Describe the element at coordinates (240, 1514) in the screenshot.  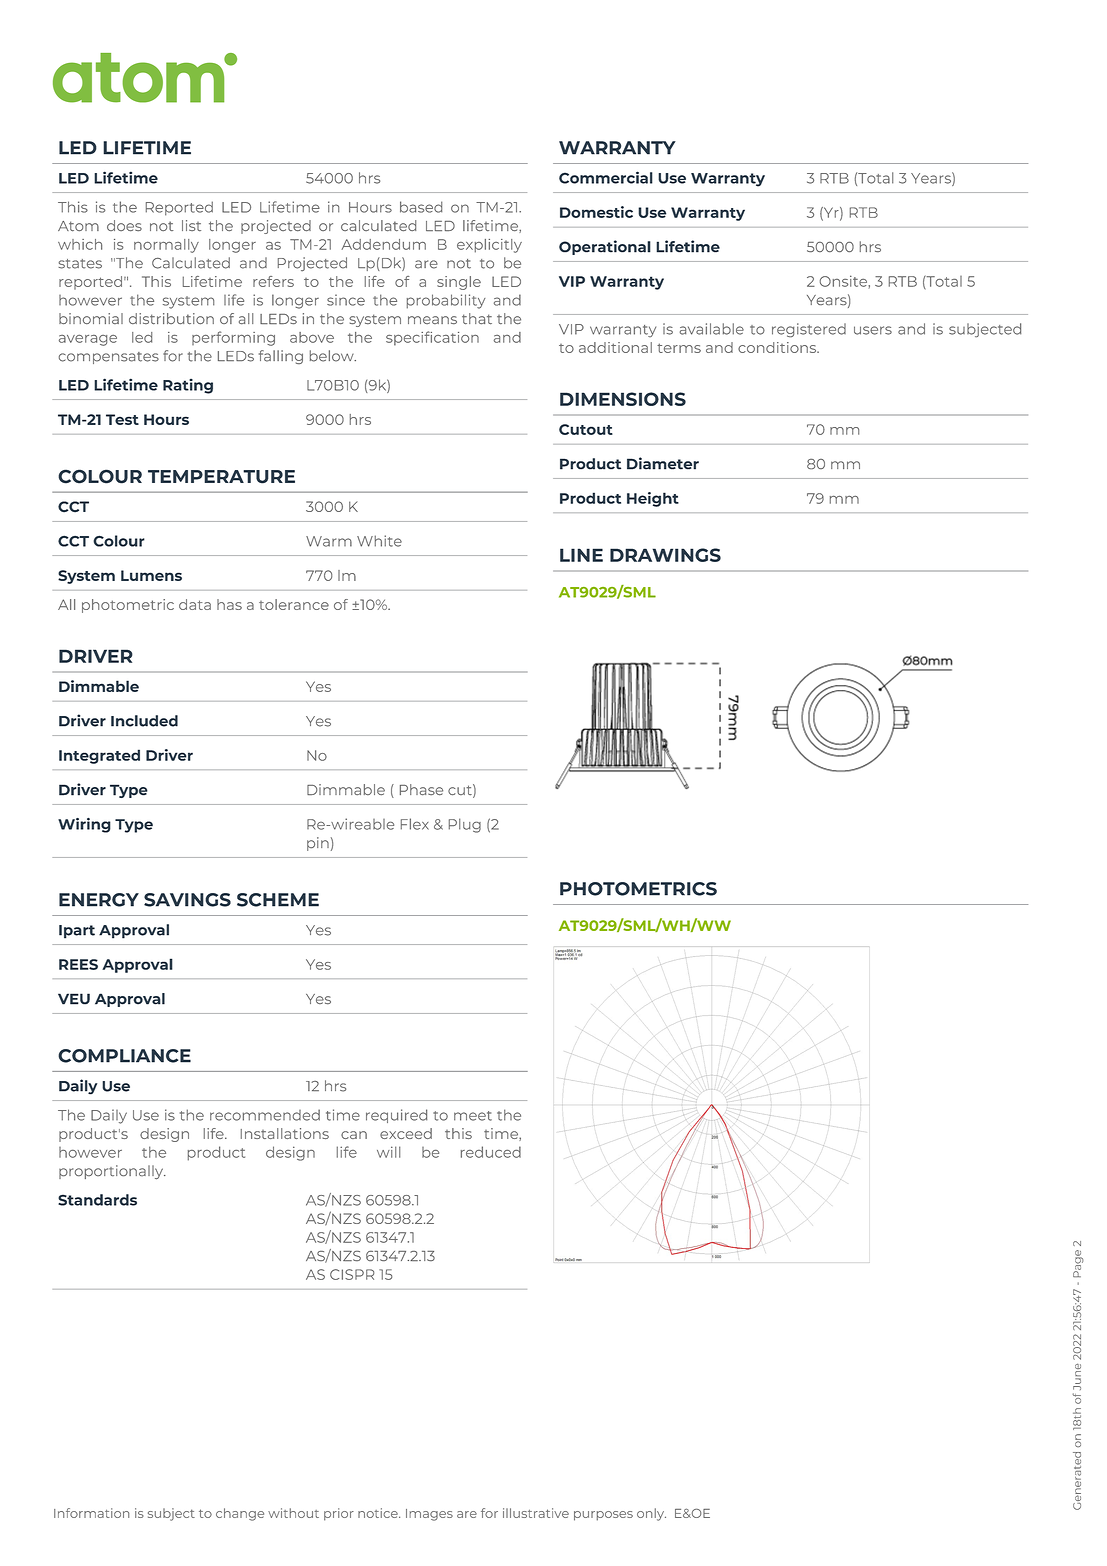
I see `change` at that location.
